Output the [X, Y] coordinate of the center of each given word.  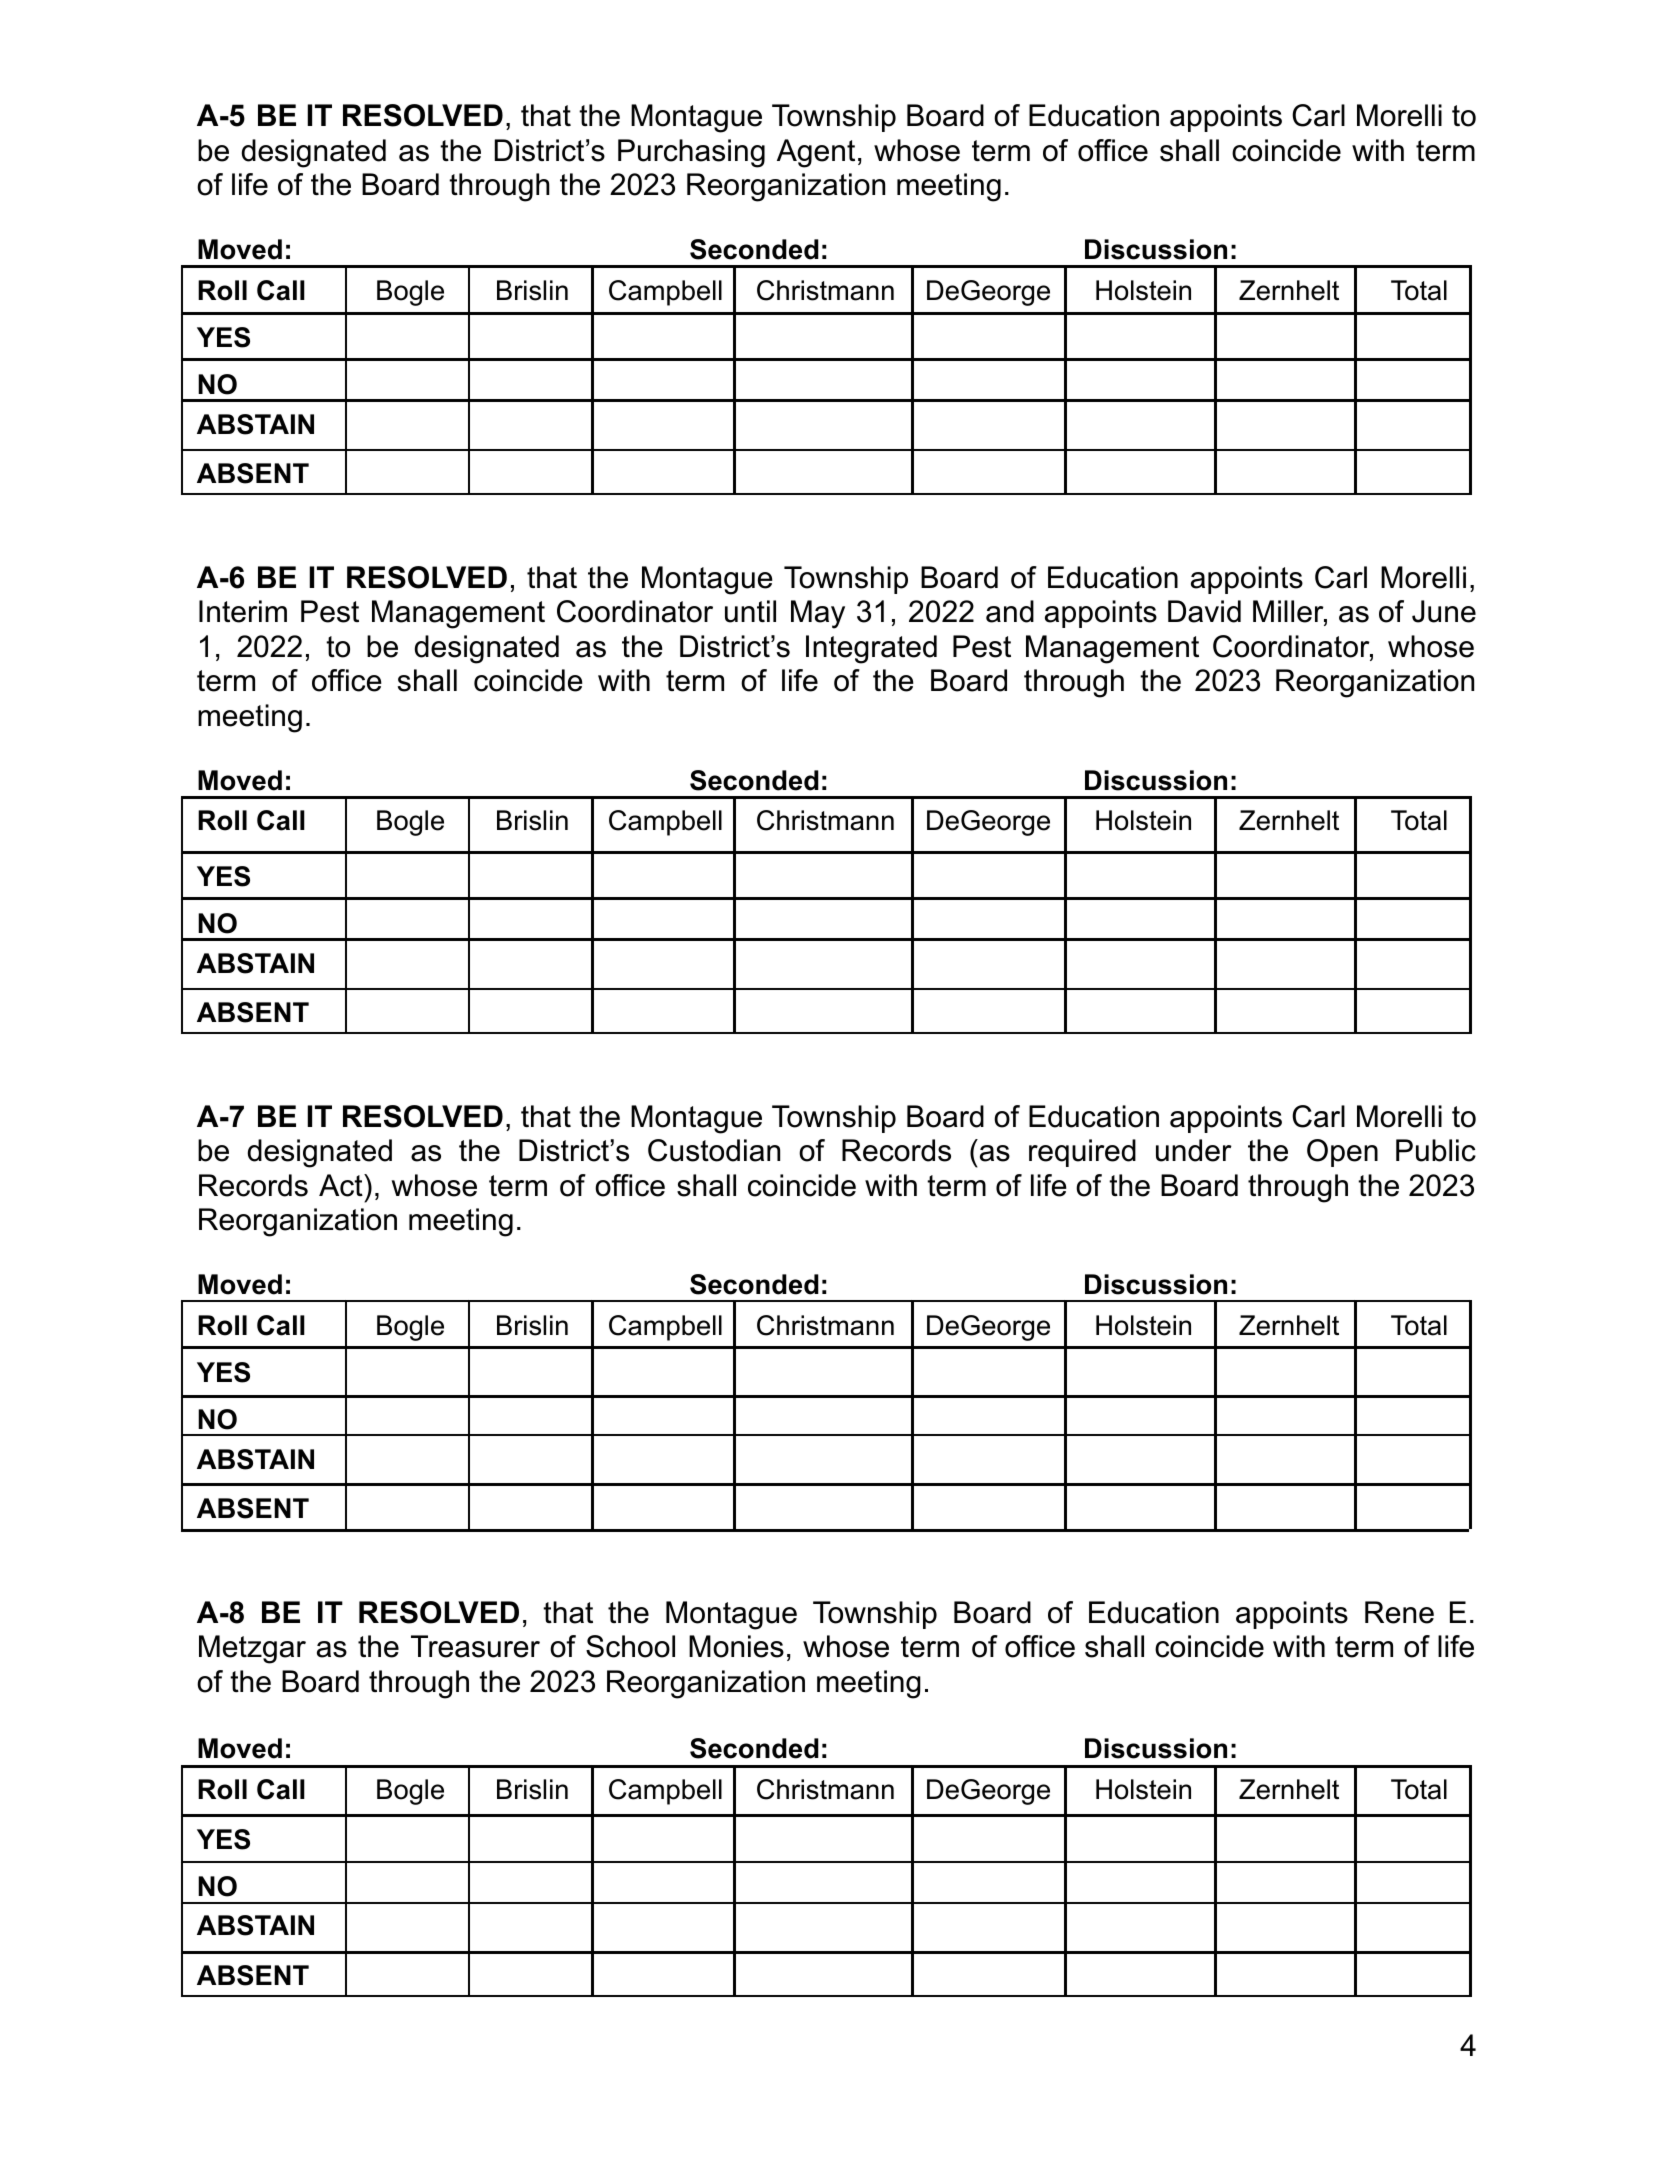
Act [342, 1185]
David [1204, 611]
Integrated [871, 649]
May [818, 614]
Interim [243, 611]
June [1444, 611]
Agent [816, 153]
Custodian [714, 1150]
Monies [736, 1646]
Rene [1399, 1612]
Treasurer [475, 1646]
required [1082, 1153]
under [1194, 1150]
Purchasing [691, 153]
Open [1342, 1153]
